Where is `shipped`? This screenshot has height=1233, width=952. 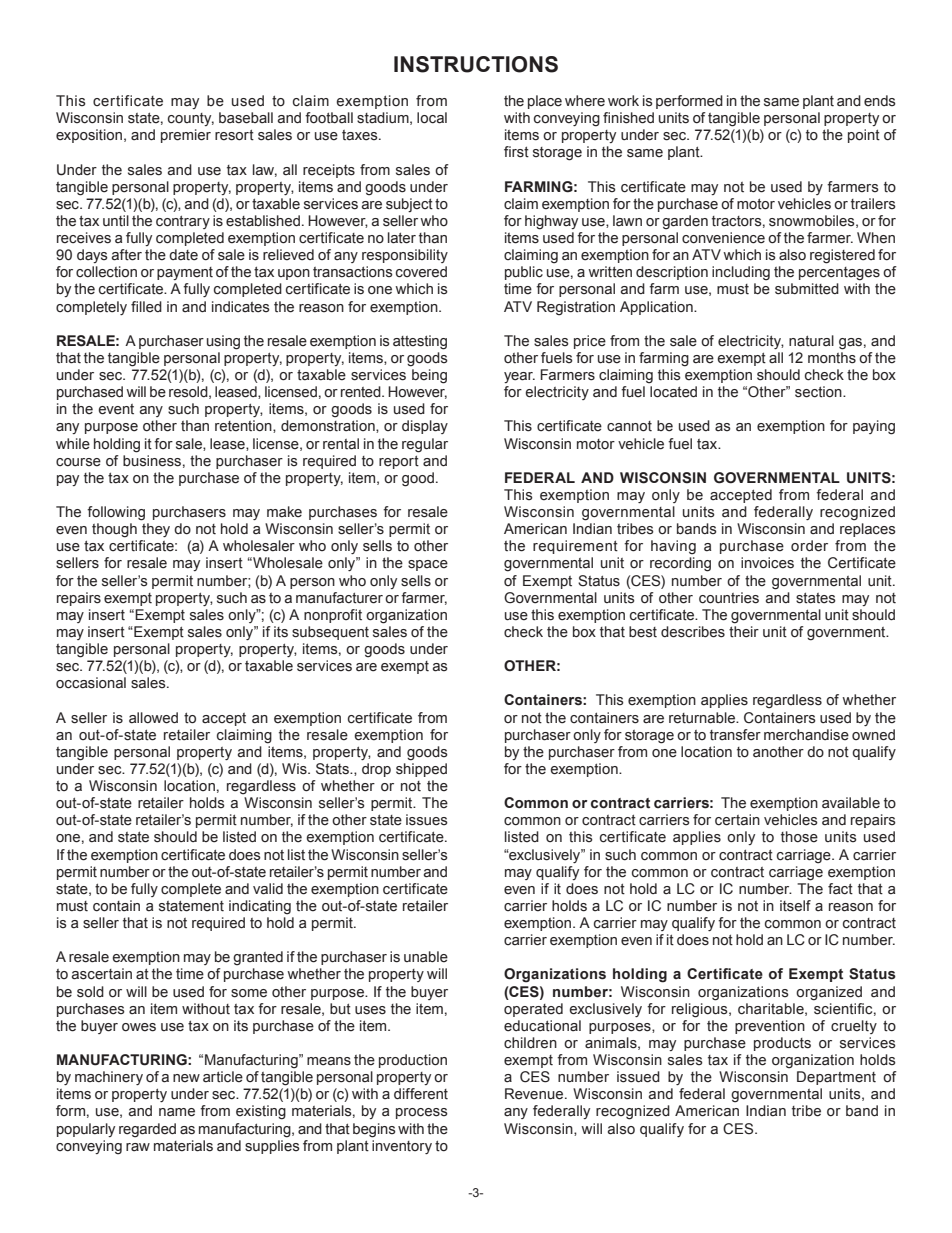
shipped is located at coordinates (421, 770).
